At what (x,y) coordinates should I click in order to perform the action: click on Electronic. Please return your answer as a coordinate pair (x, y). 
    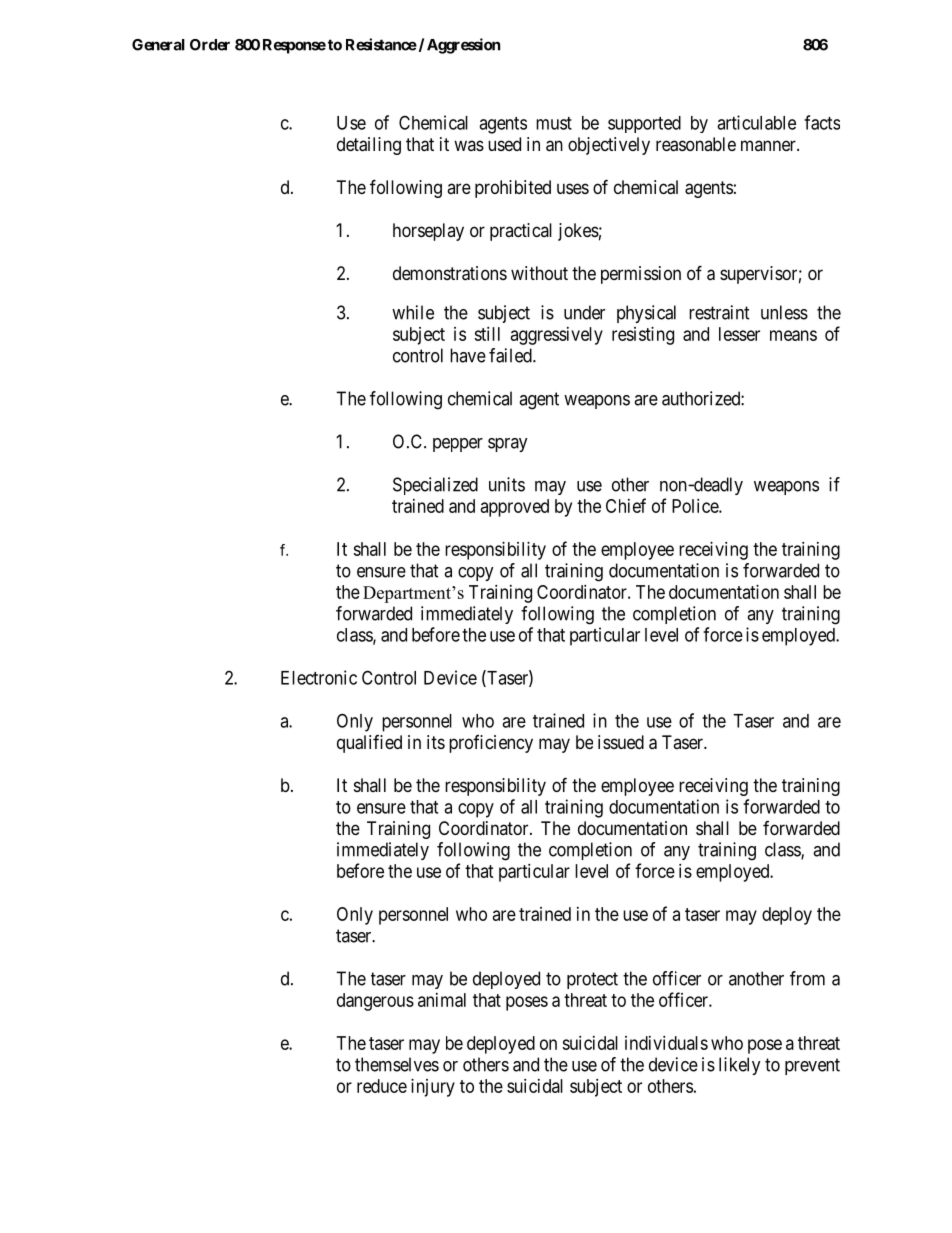
    Looking at the image, I should click on (319, 677).
